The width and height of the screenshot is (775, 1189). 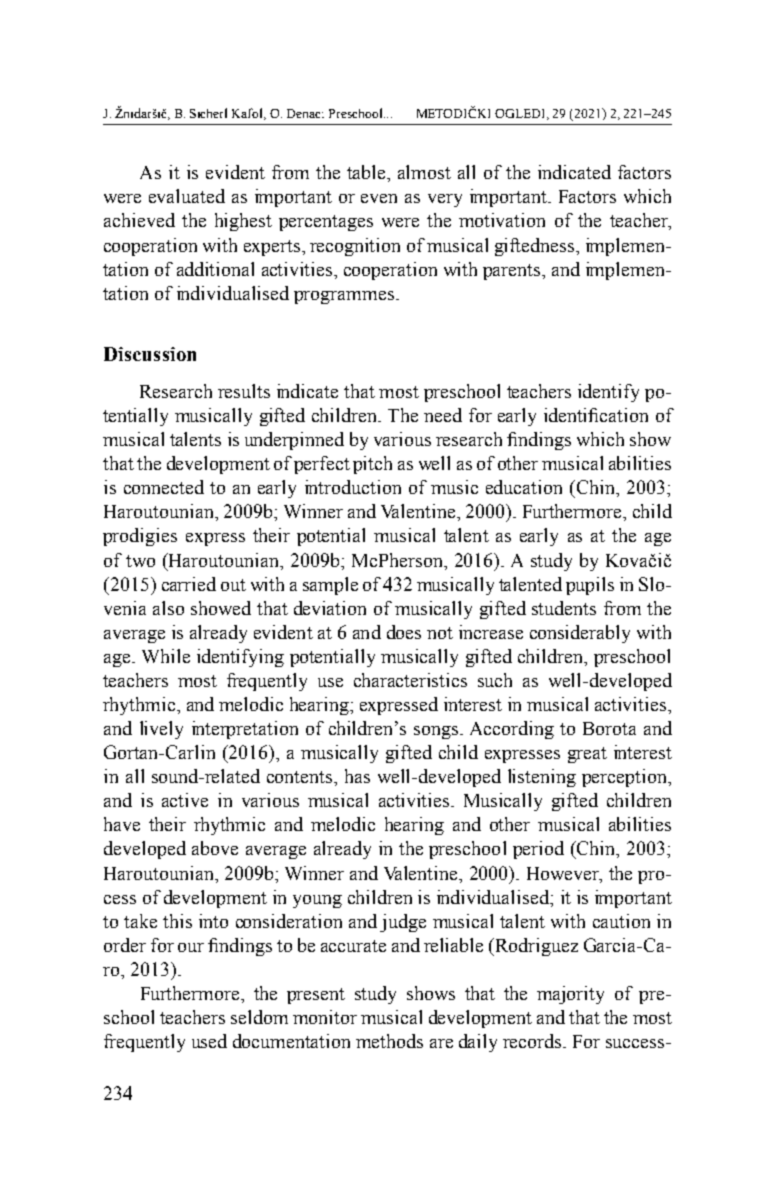 I want to click on even, so click(x=379, y=198).
